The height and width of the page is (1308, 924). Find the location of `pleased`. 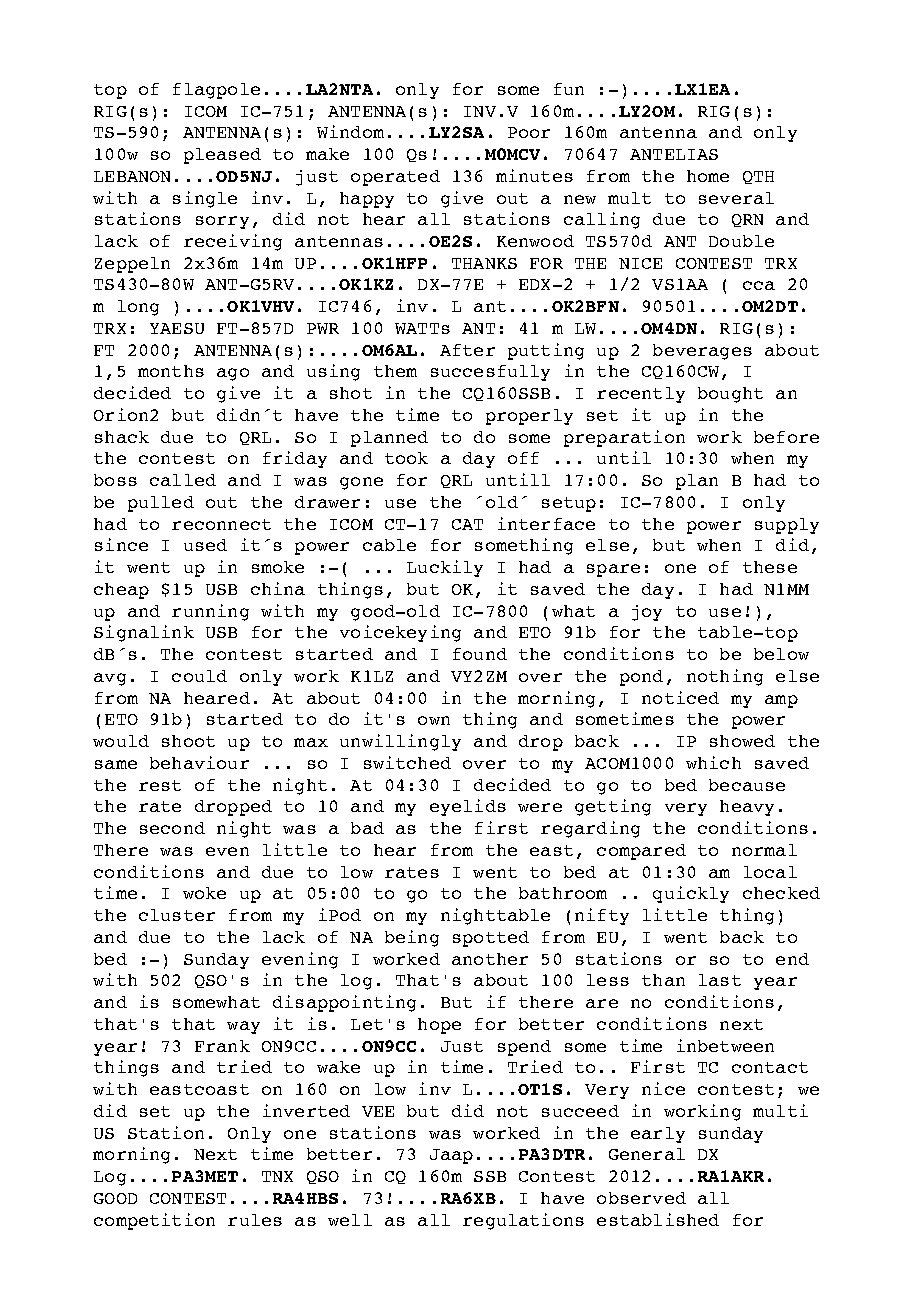

pleased is located at coordinates (222, 156).
